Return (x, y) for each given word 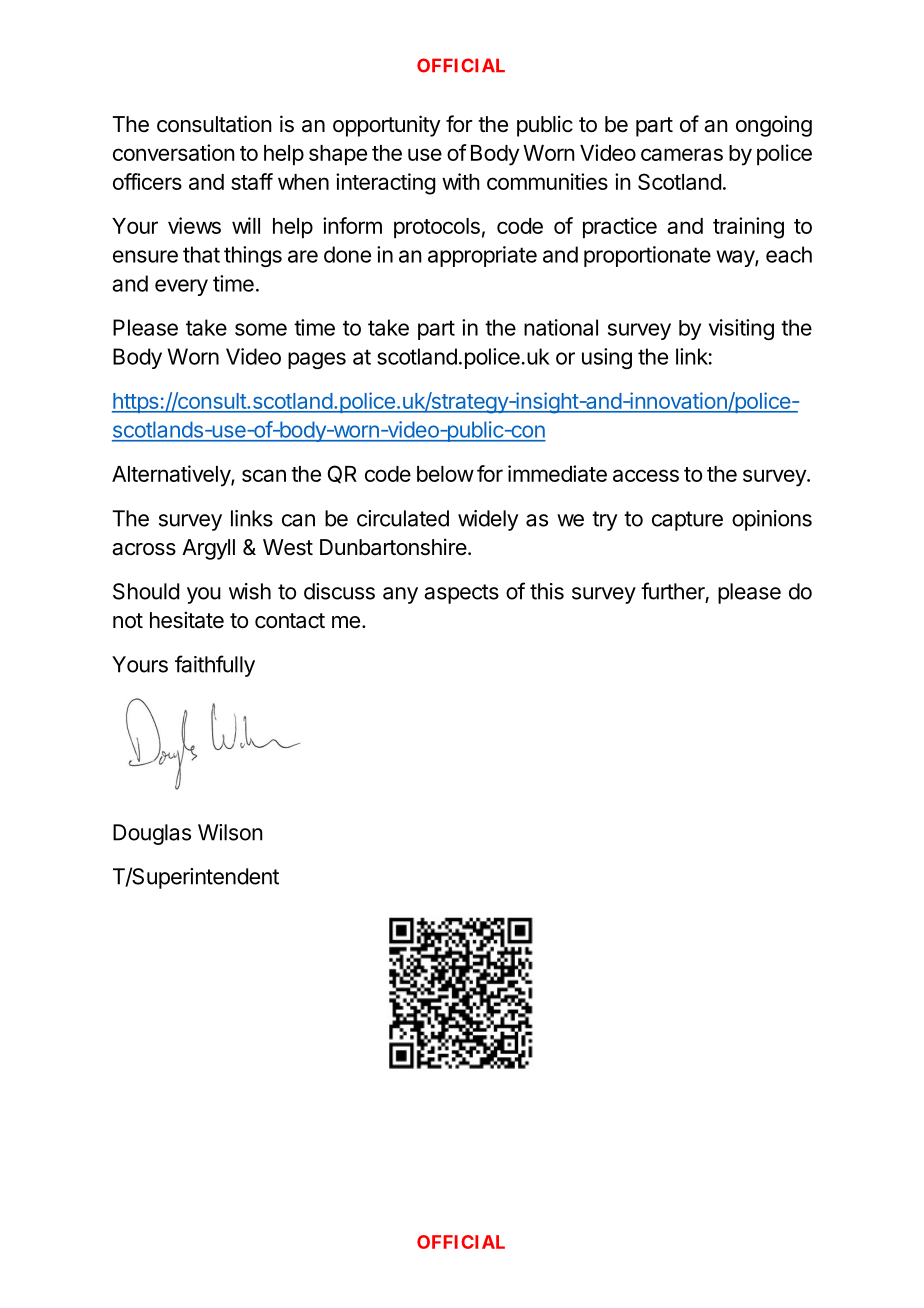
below (445, 474)
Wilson (230, 832)
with (461, 181)
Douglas (152, 834)
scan (264, 475)
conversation (174, 152)
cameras (682, 154)
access (646, 475)
